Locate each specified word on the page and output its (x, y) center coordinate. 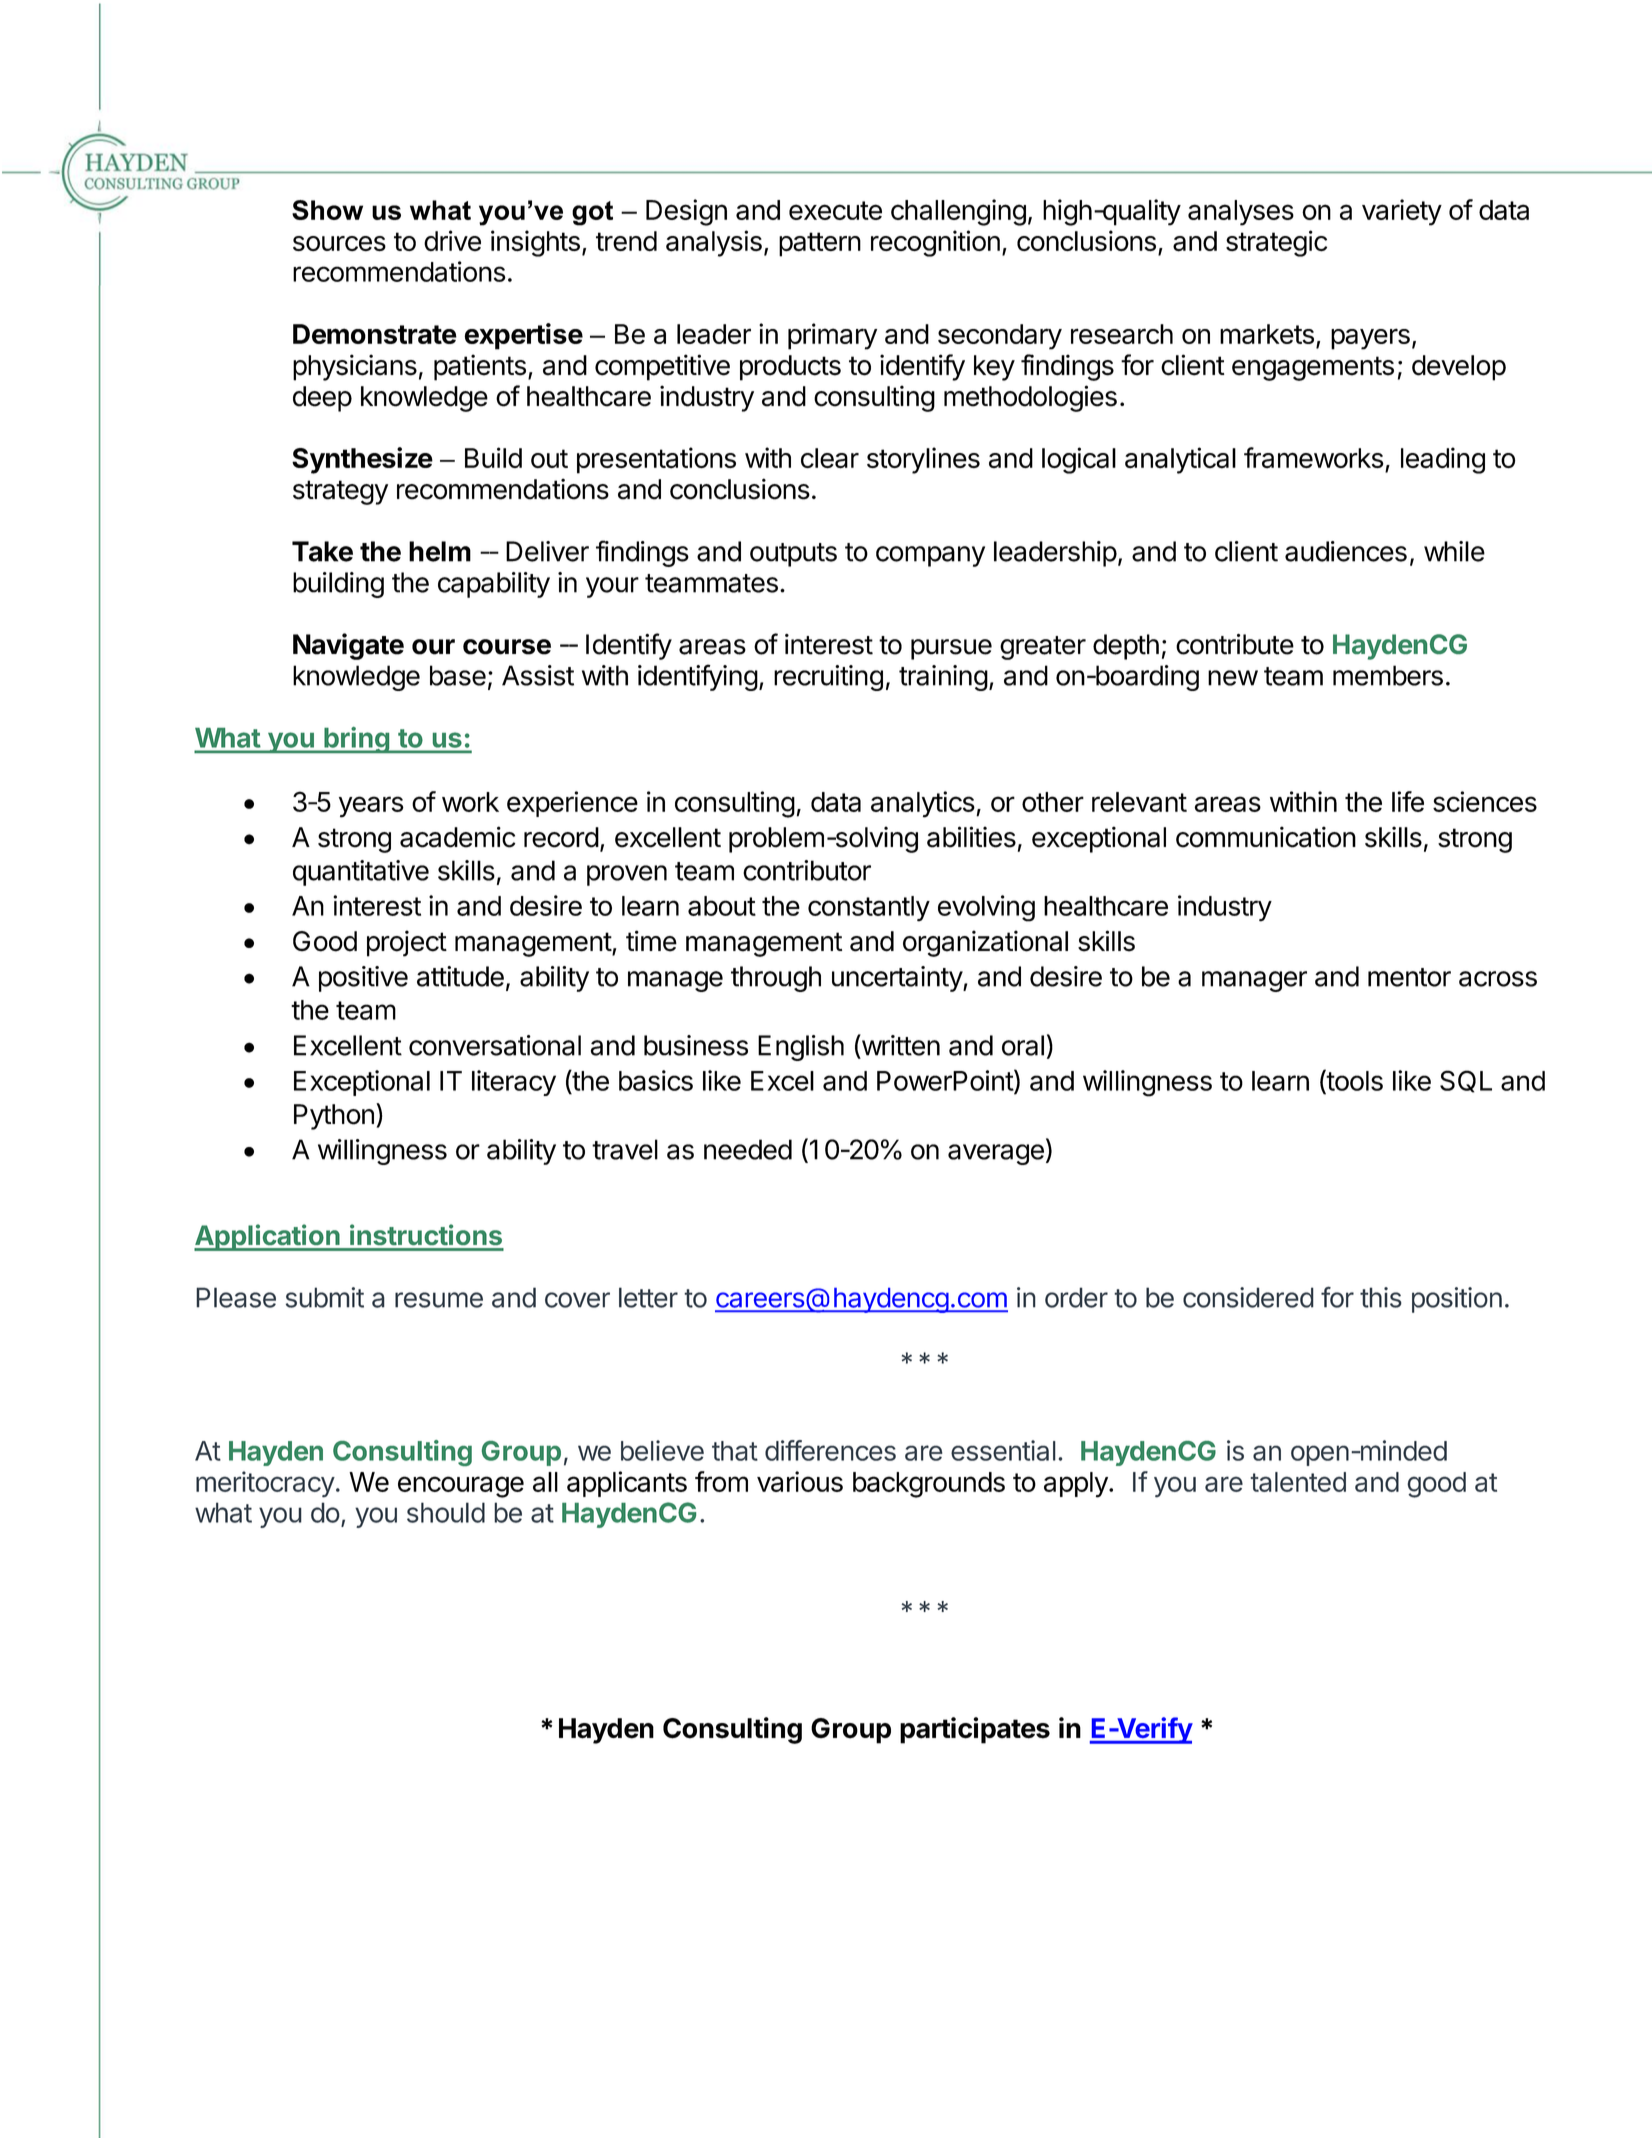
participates (975, 1730)
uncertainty (898, 979)
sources (339, 243)
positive (363, 979)
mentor (1409, 977)
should (446, 1512)
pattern (820, 244)
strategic (1276, 243)
